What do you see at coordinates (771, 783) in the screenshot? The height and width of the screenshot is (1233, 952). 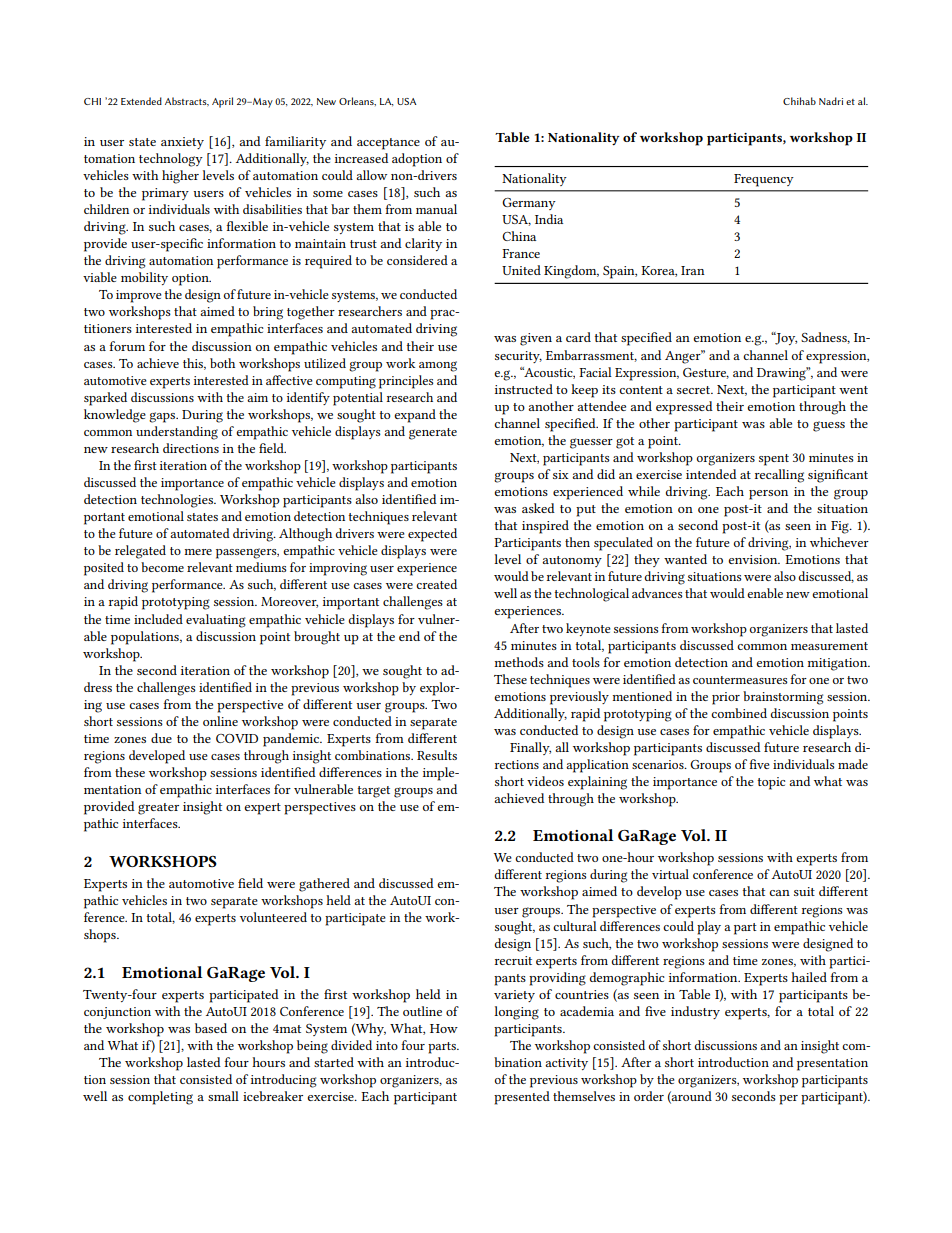 I see `topic` at bounding box center [771, 783].
